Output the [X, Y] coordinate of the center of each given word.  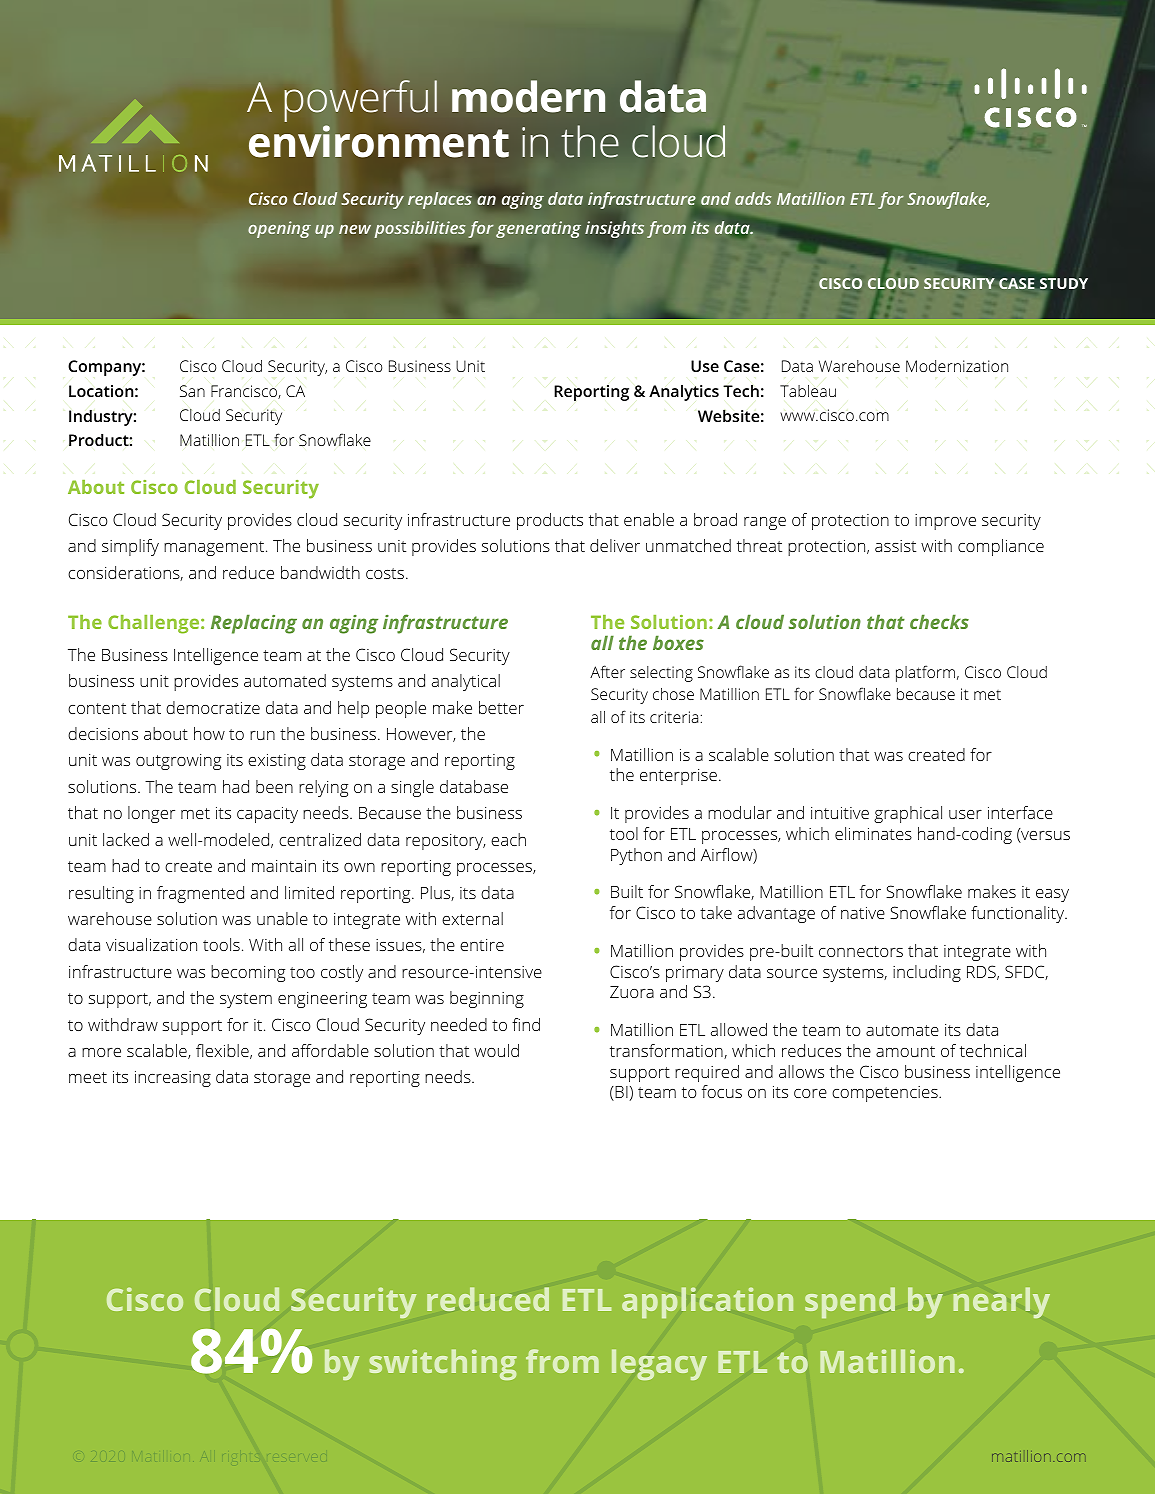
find [526, 1024]
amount [905, 1051]
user [965, 814]
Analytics [684, 393]
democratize [213, 707]
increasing [173, 1079]
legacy [659, 1364]
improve [945, 522]
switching [443, 1364]
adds [753, 198]
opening [279, 229]
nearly [1002, 1302]
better [501, 707]
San [192, 391]
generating [538, 229]
